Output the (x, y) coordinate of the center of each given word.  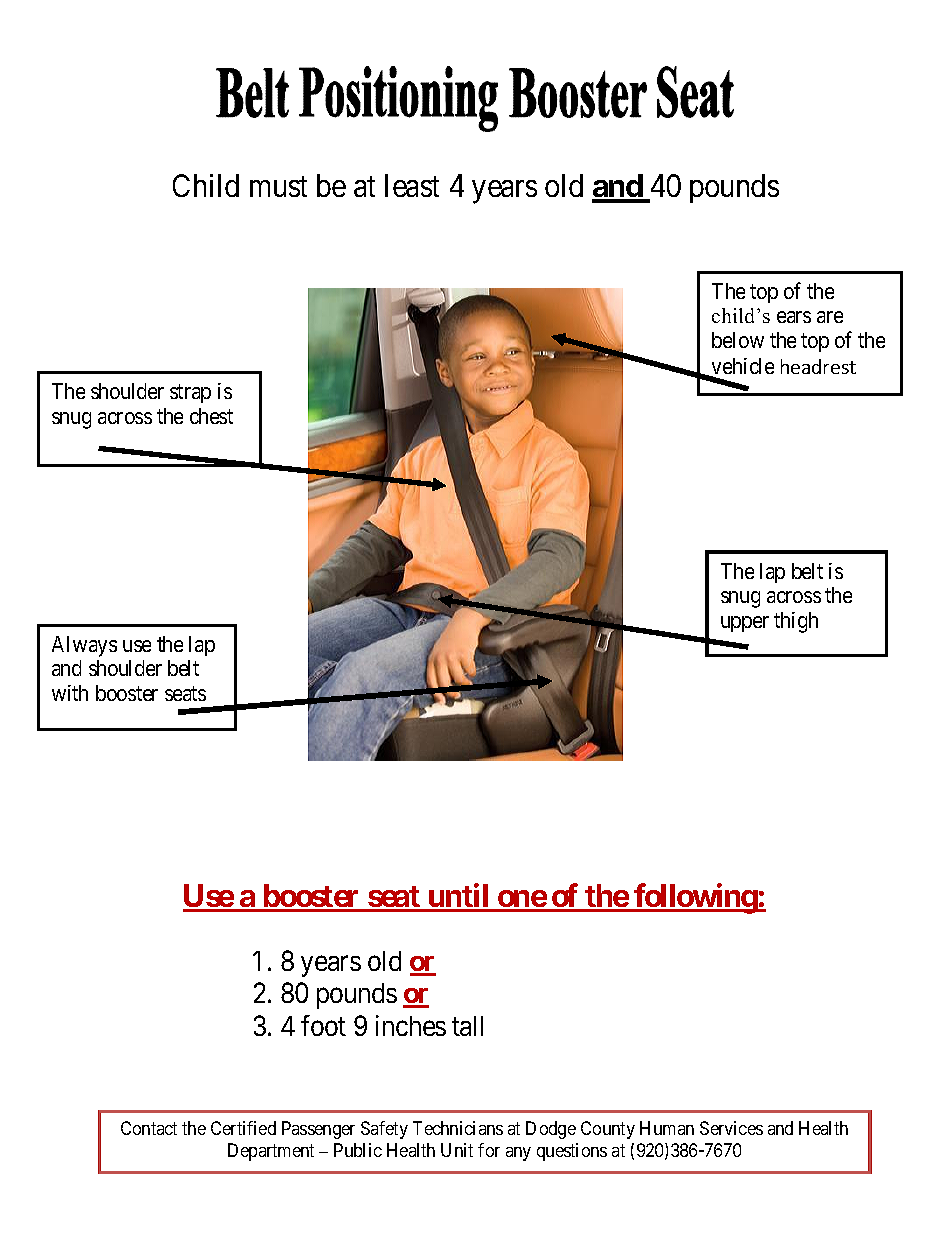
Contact (149, 1128)
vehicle (742, 368)
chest (211, 416)
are (830, 317)
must (278, 187)
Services (731, 1128)
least (412, 185)
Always (84, 646)
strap (190, 394)
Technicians (458, 1128)
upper (745, 624)
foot (323, 1025)
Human (667, 1128)
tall (467, 1026)
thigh (796, 622)
